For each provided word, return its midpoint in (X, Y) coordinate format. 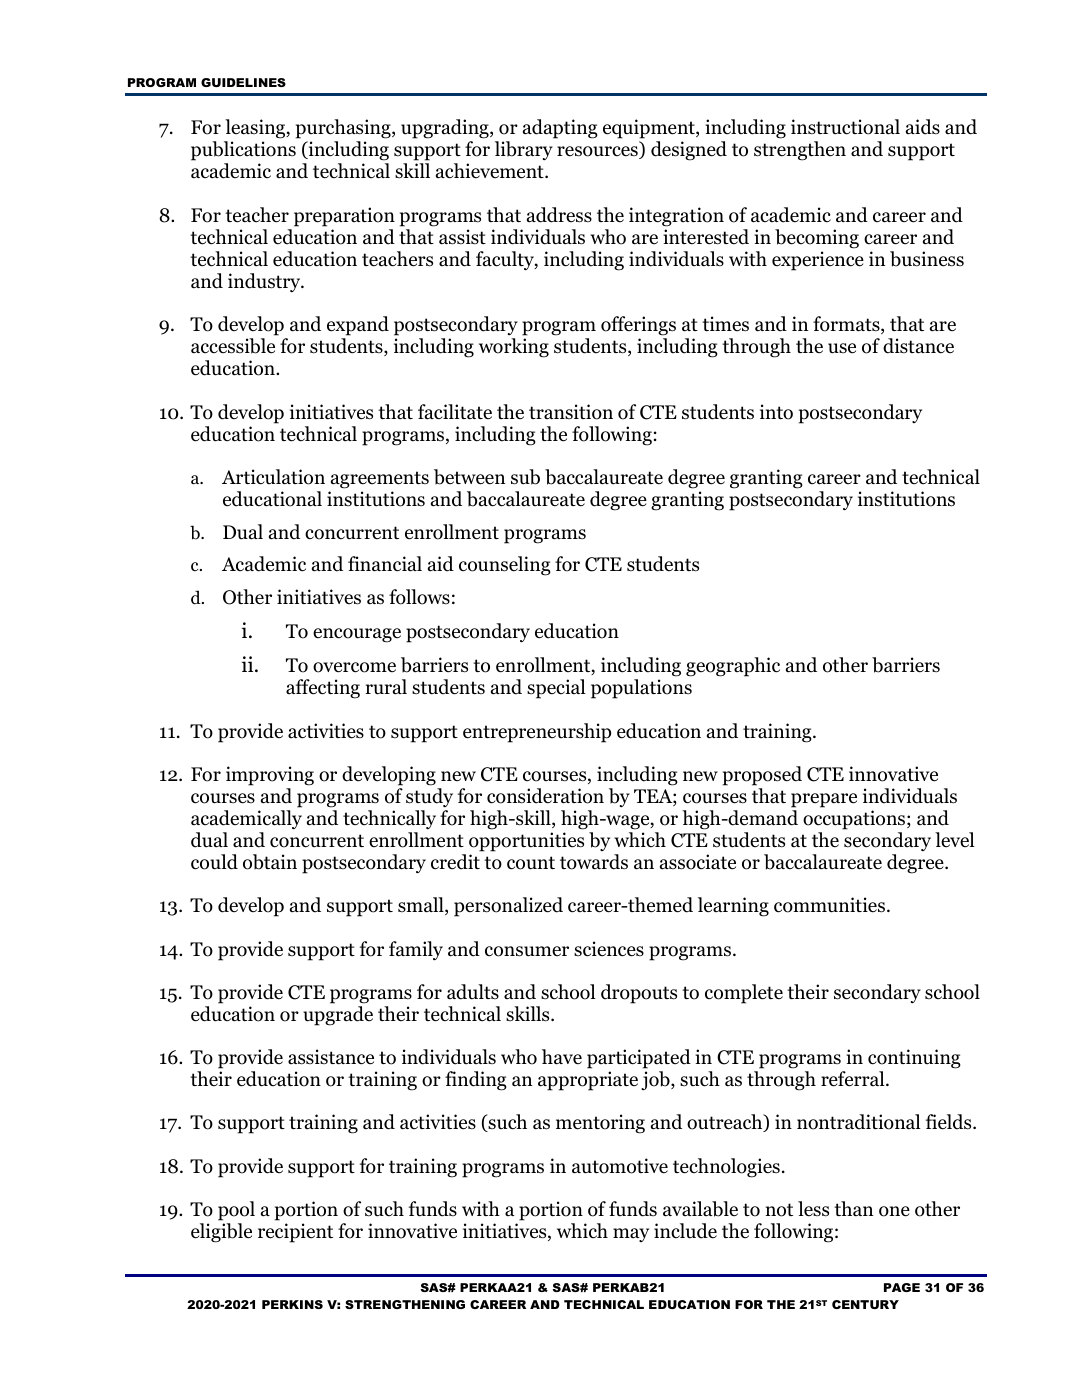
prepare (824, 800)
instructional (845, 127)
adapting (560, 129)
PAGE (902, 1287)
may (631, 1235)
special (556, 689)
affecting (323, 689)
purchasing (344, 130)
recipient (295, 1233)
